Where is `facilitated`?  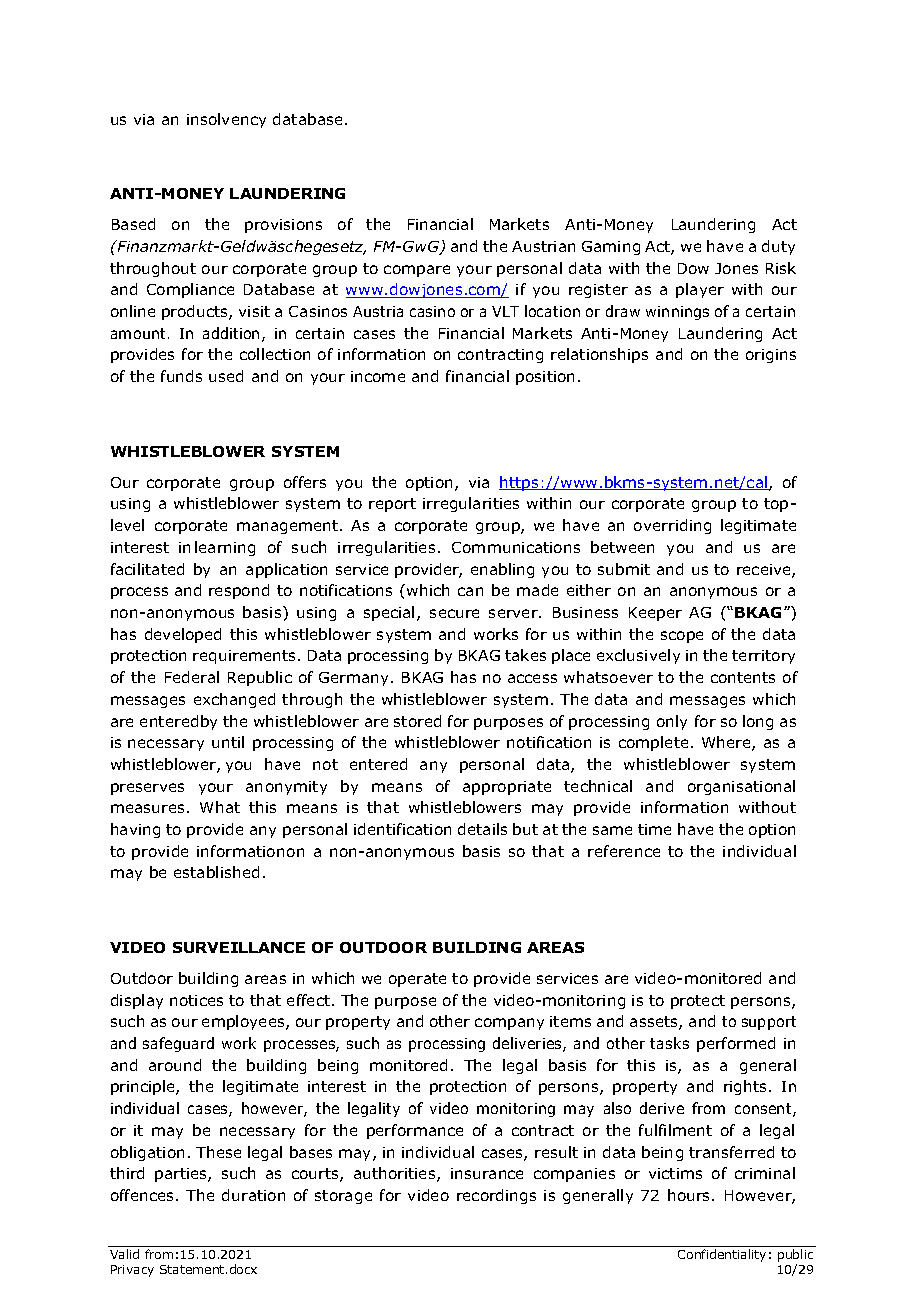 facilitated is located at coordinates (147, 569).
